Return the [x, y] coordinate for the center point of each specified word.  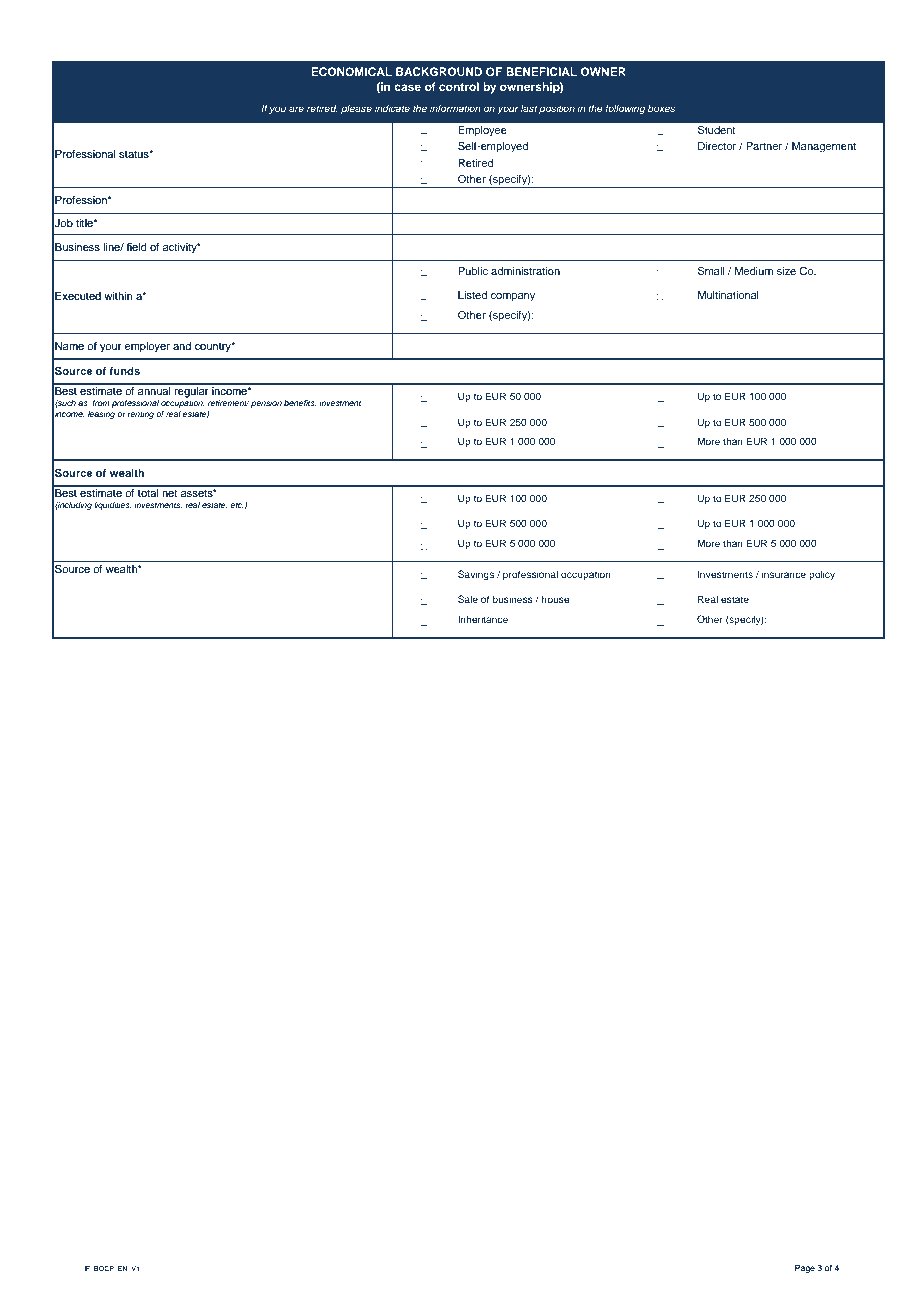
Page [805, 1269]
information [455, 108]
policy [822, 575]
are [296, 109]
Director [717, 146]
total [148, 491]
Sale [468, 599]
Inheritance [483, 619]
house [556, 599]
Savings [476, 575]
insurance [784, 574]
